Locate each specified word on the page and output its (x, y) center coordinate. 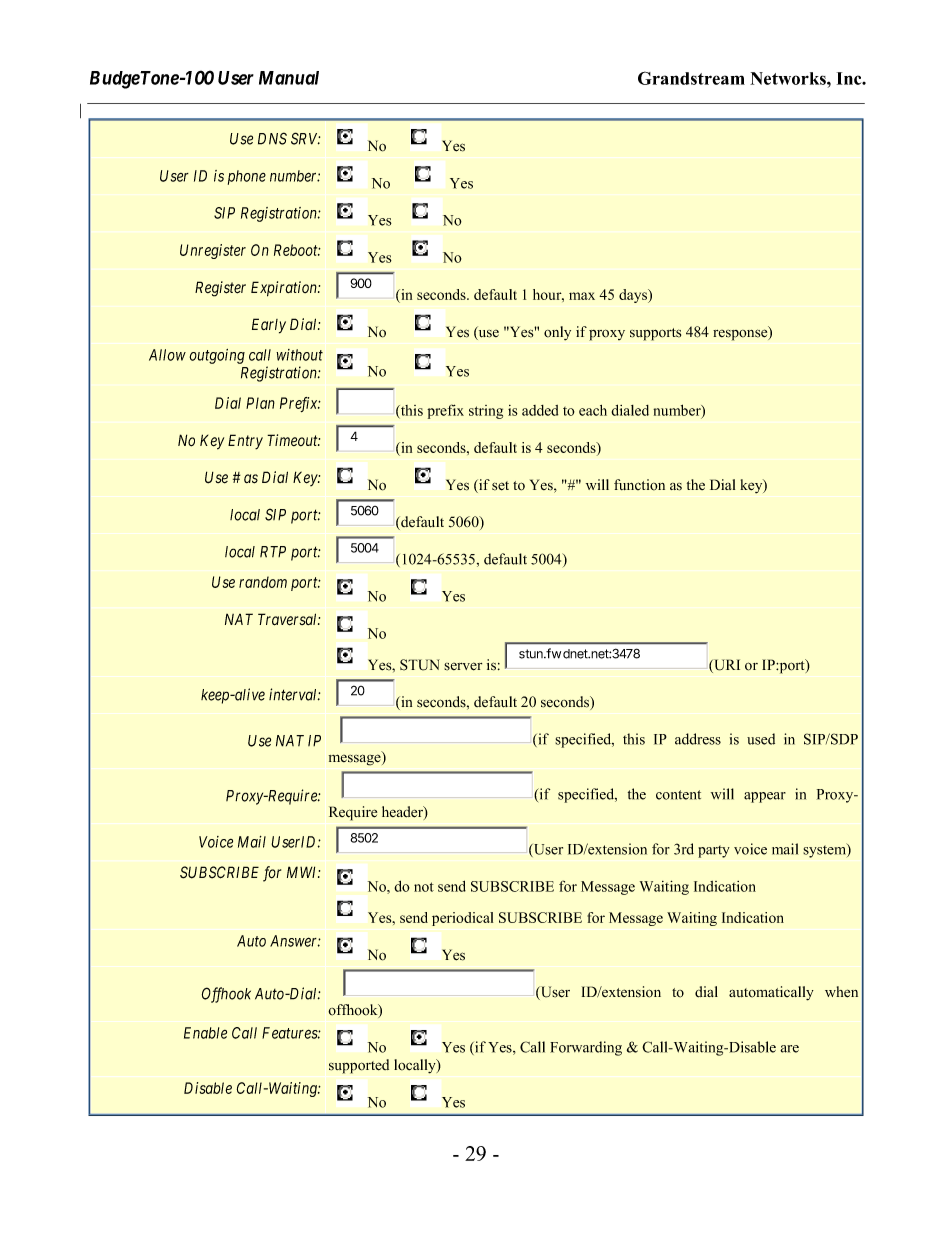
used (761, 739)
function (639, 485)
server (463, 666)
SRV (305, 138)
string (486, 412)
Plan (260, 403)
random (263, 582)
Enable (205, 1033)
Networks (789, 78)
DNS (272, 138)
